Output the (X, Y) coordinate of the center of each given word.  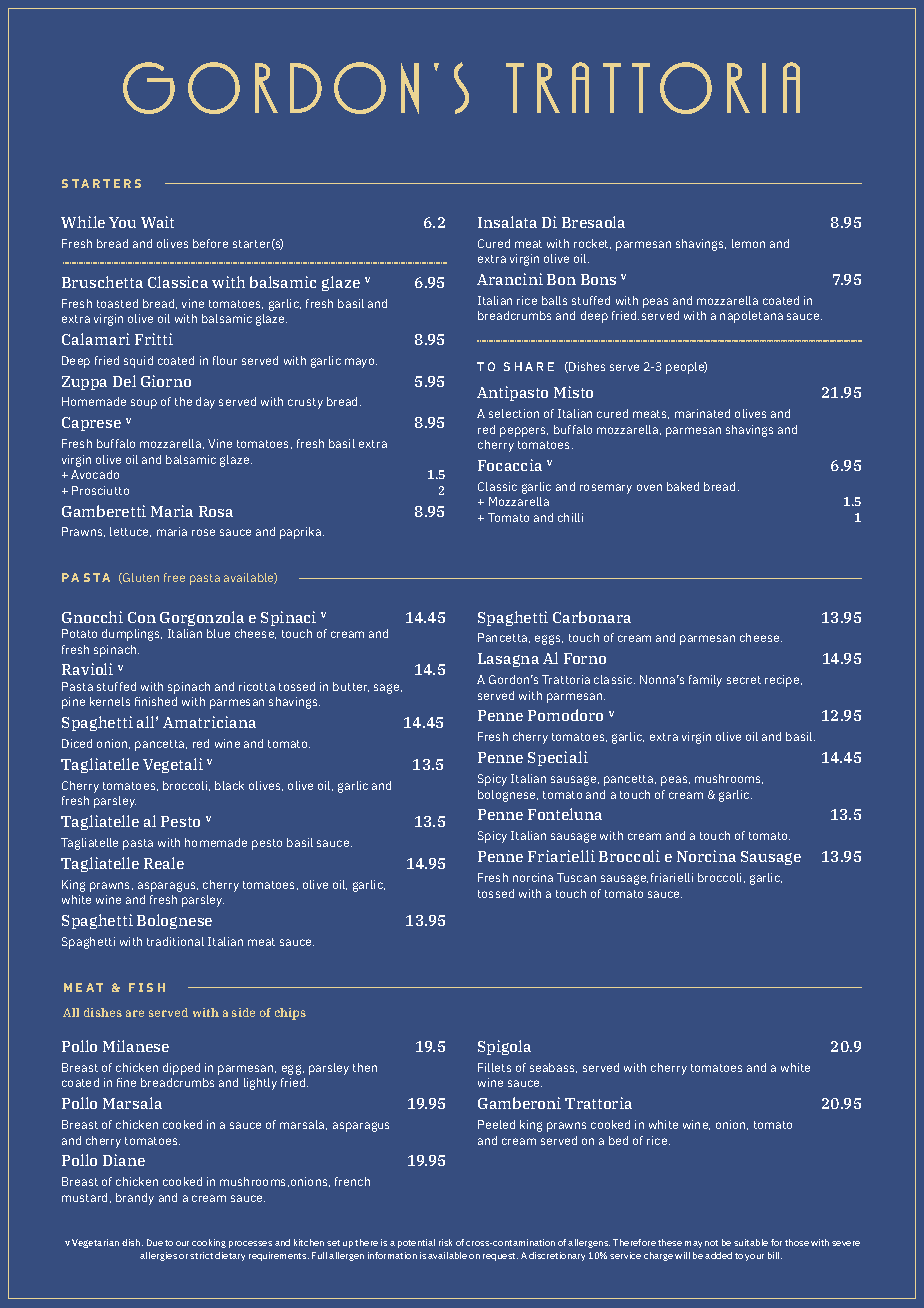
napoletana (751, 317)
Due (155, 1242)
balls (554, 300)
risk (445, 1242)
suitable (751, 1242)
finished (156, 701)
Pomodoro (565, 715)
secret (744, 680)
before (210, 243)
